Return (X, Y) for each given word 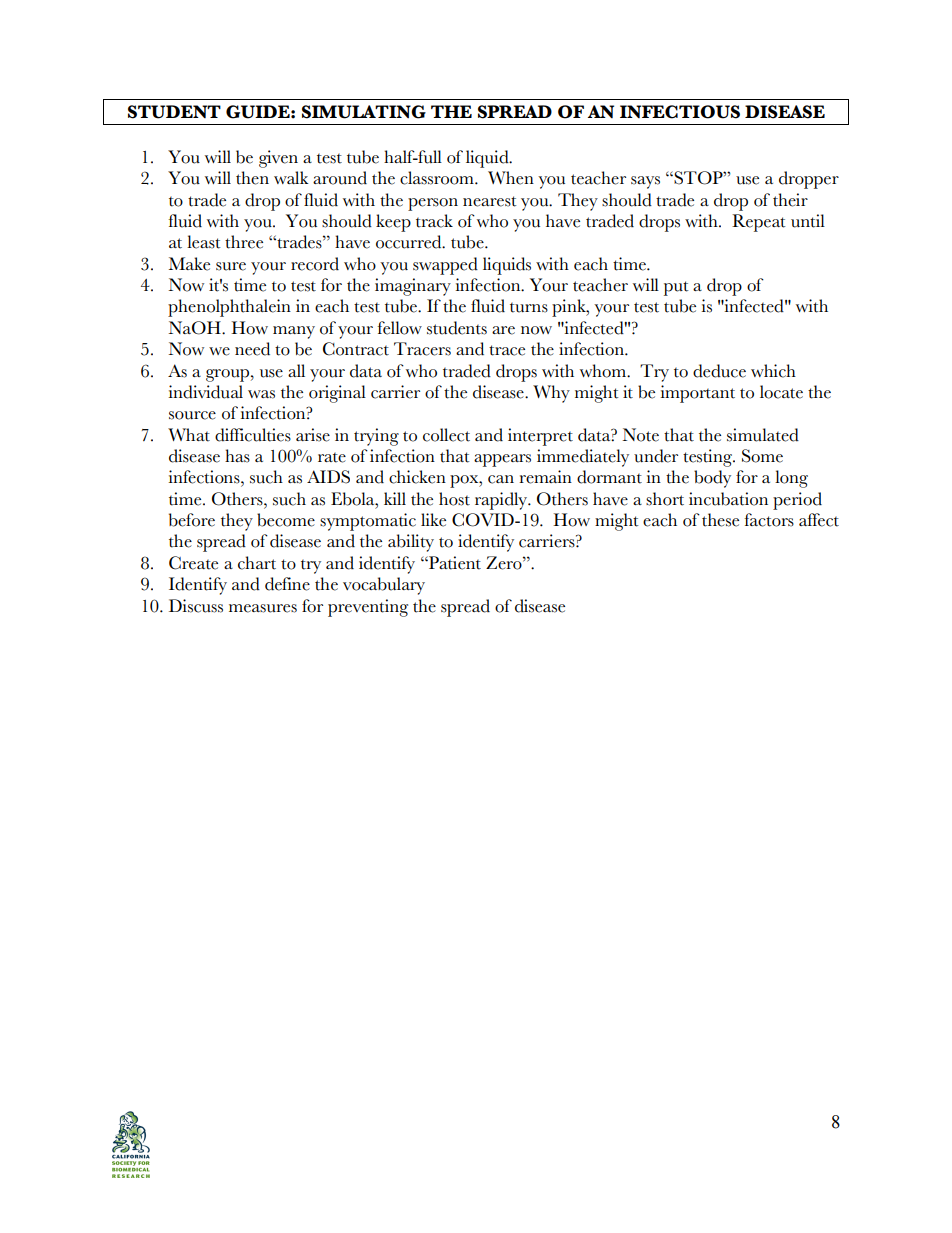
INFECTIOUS (680, 112)
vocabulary (384, 586)
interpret (540, 437)
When (511, 178)
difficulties (253, 435)
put (676, 288)
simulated (763, 435)
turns (529, 308)
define (287, 584)
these (720, 520)
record (315, 264)
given (278, 159)
